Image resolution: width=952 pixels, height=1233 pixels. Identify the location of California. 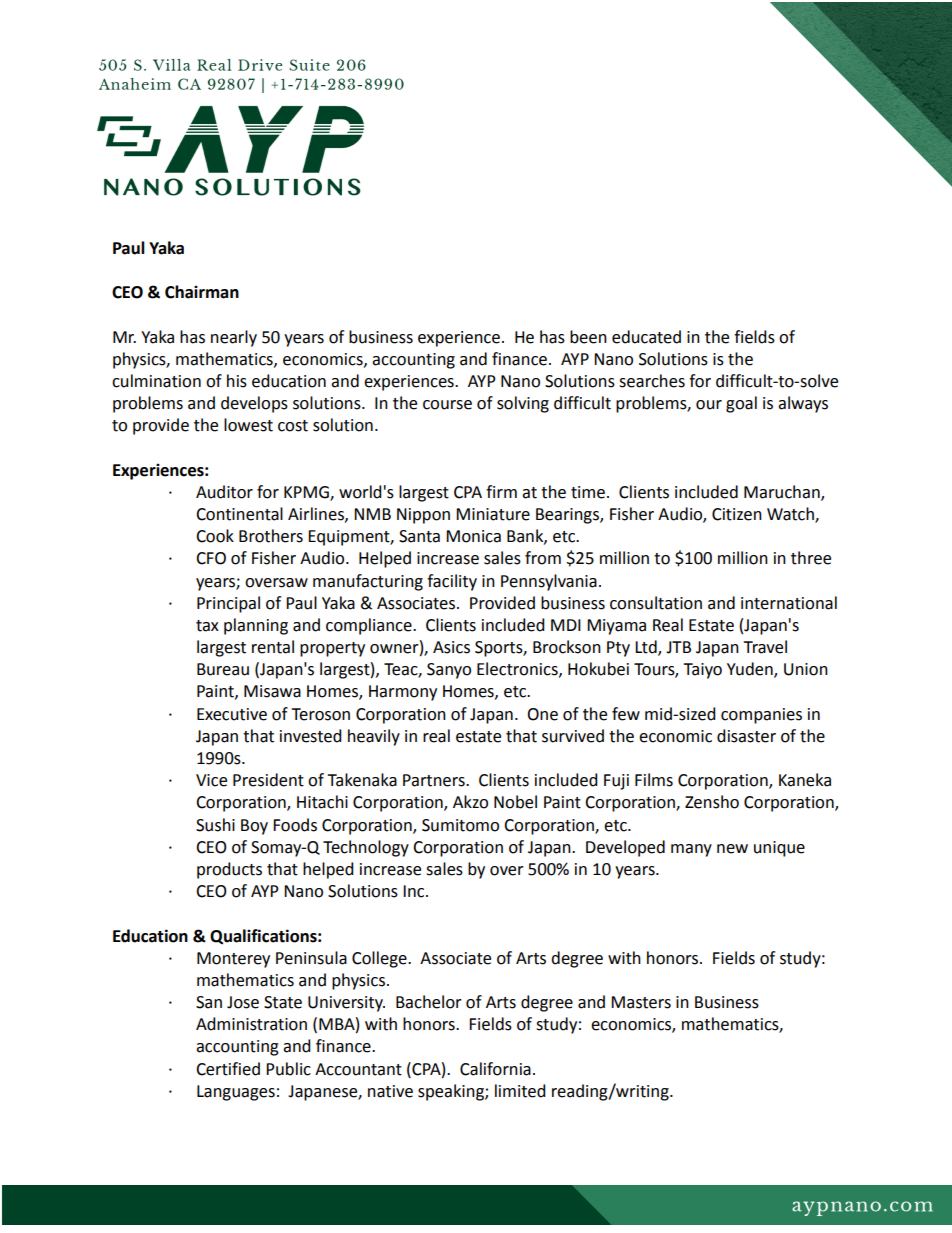
(495, 1069).
